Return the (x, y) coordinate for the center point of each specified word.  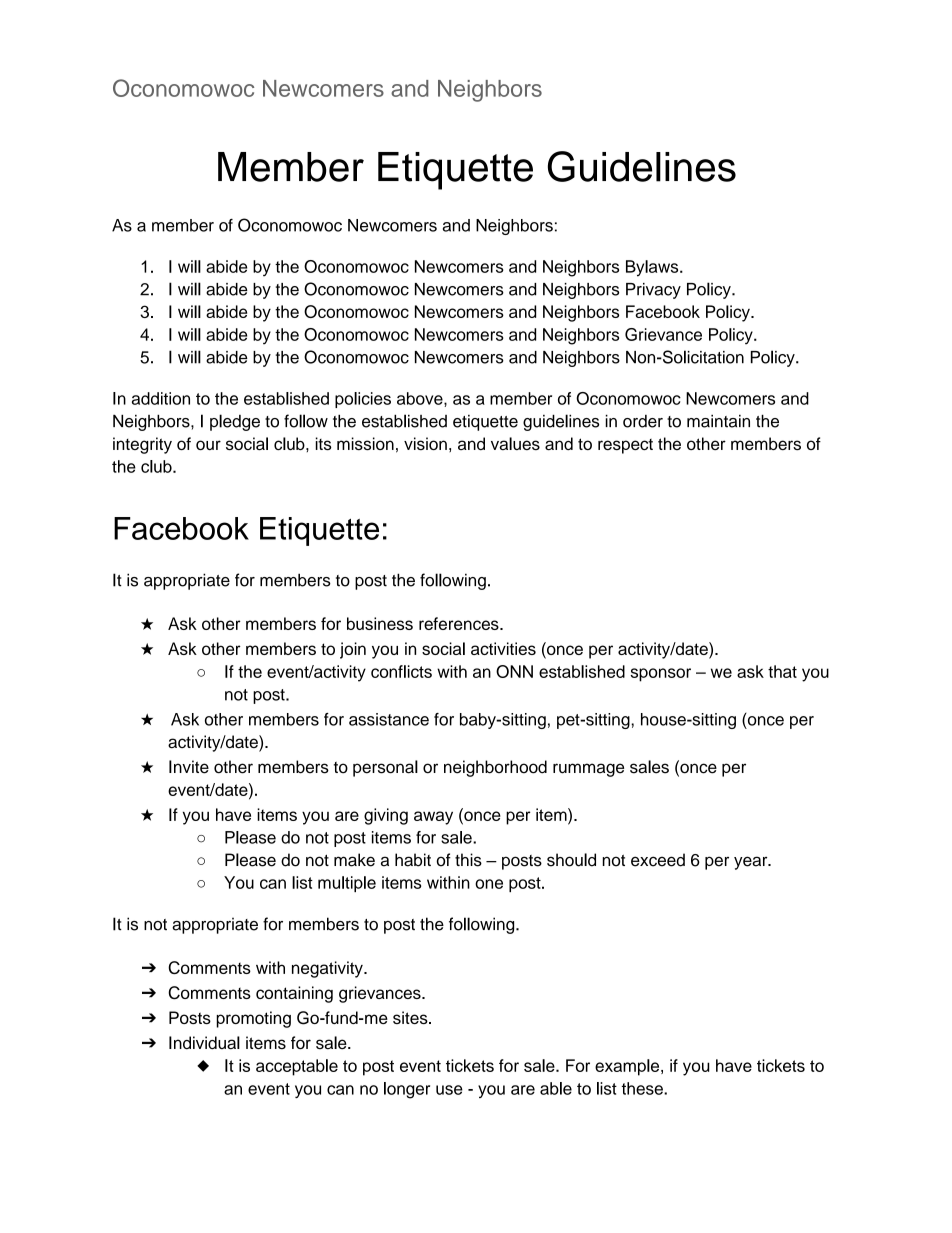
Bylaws (653, 268)
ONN (514, 671)
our (208, 445)
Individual (204, 1043)
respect (625, 446)
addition (161, 398)
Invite (189, 767)
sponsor (660, 675)
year (752, 863)
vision (425, 443)
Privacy (653, 291)
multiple (347, 884)
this (468, 860)
